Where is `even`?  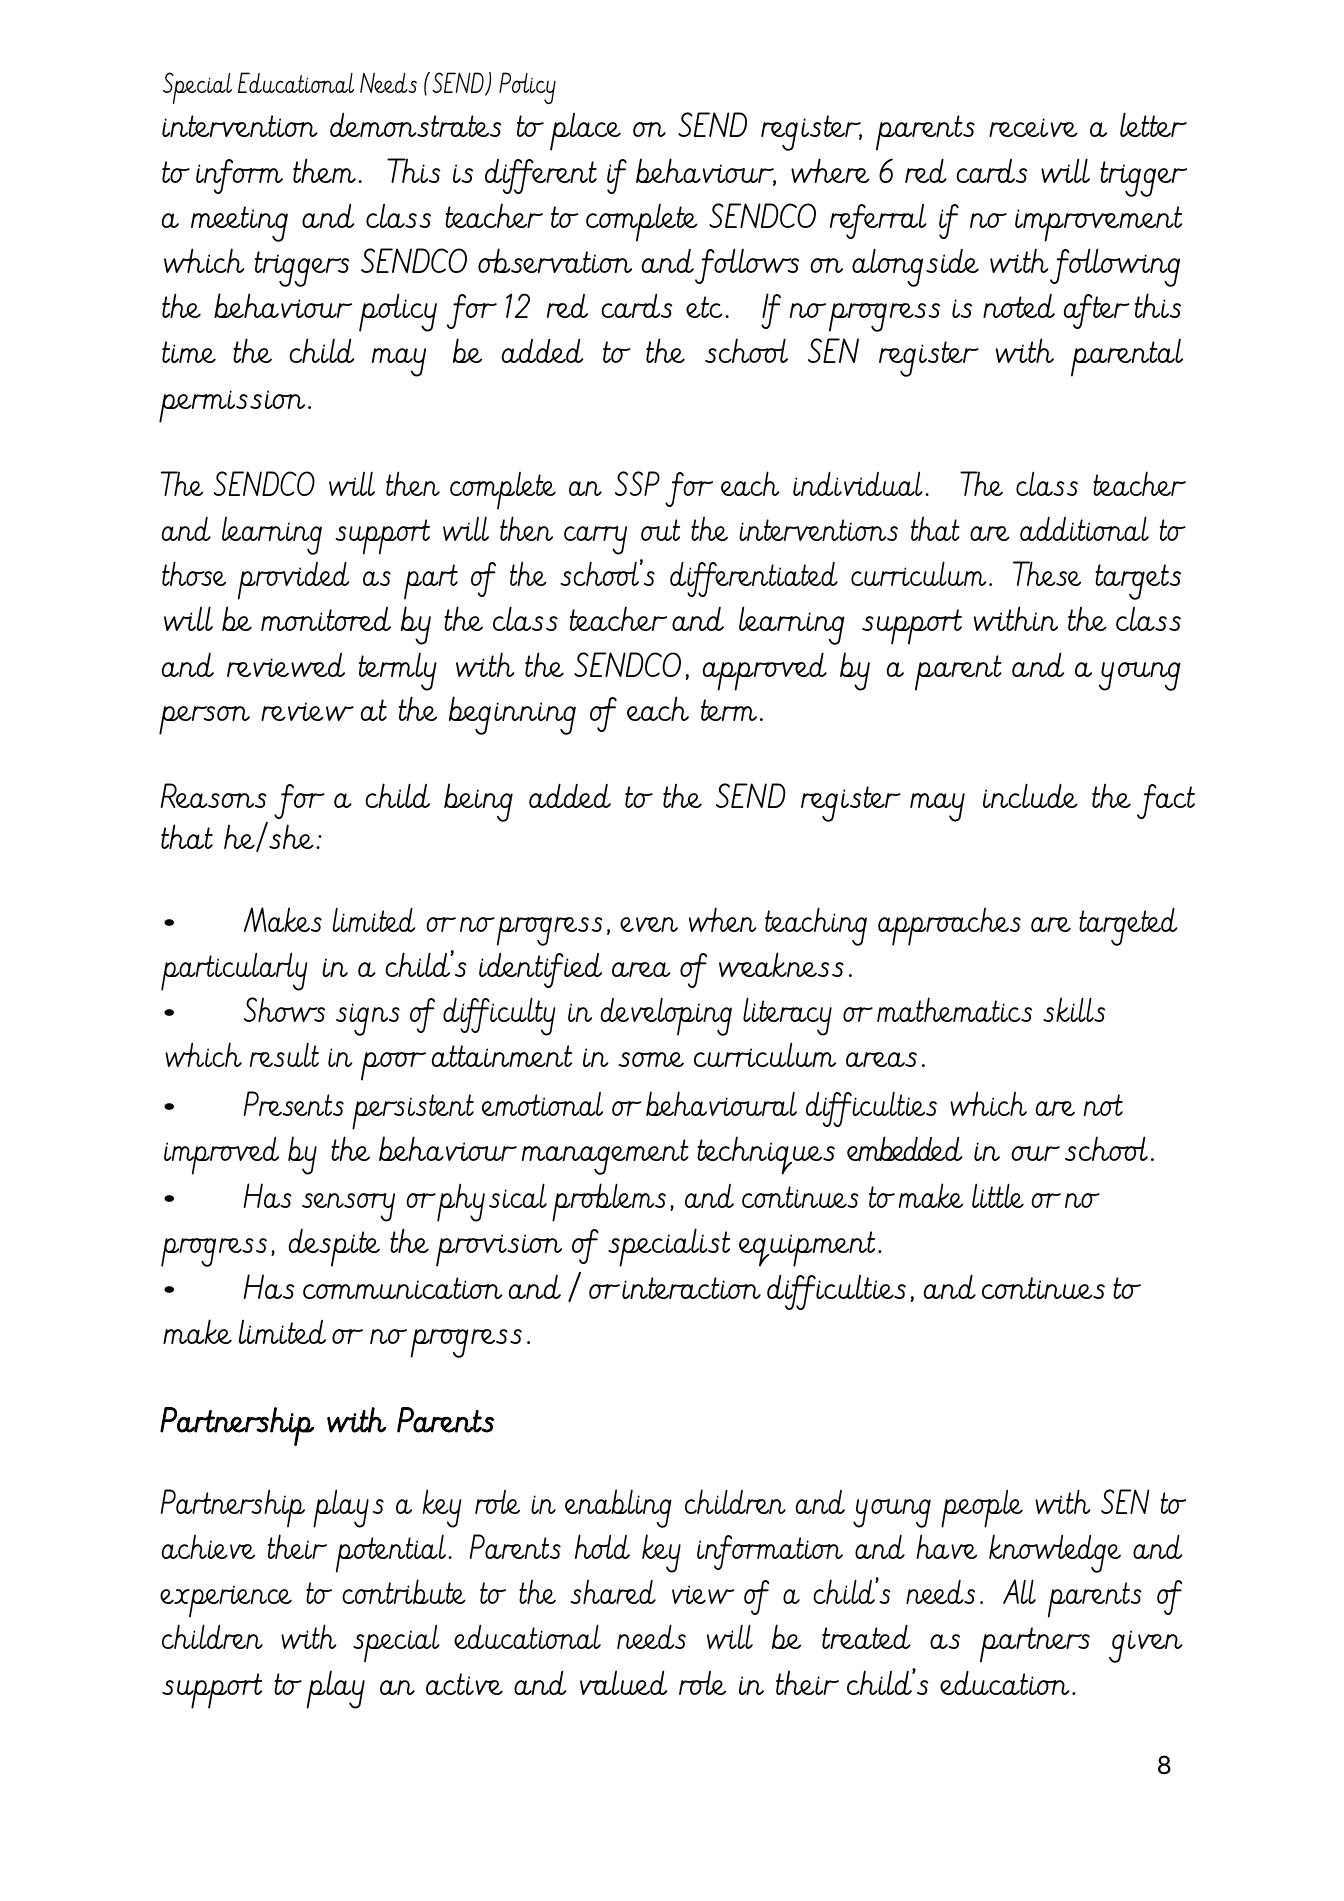
even is located at coordinates (649, 924).
